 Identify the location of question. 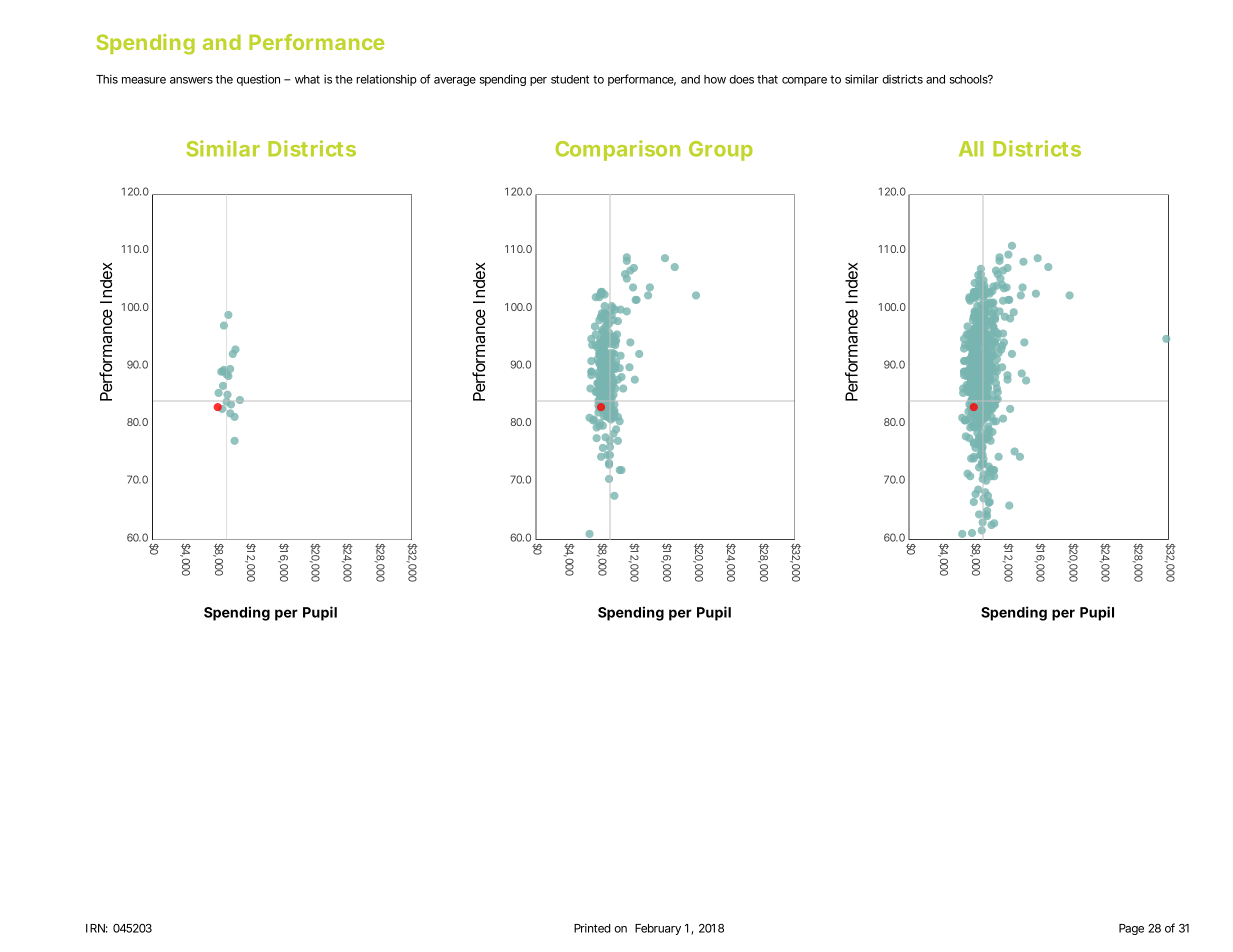
(258, 80).
